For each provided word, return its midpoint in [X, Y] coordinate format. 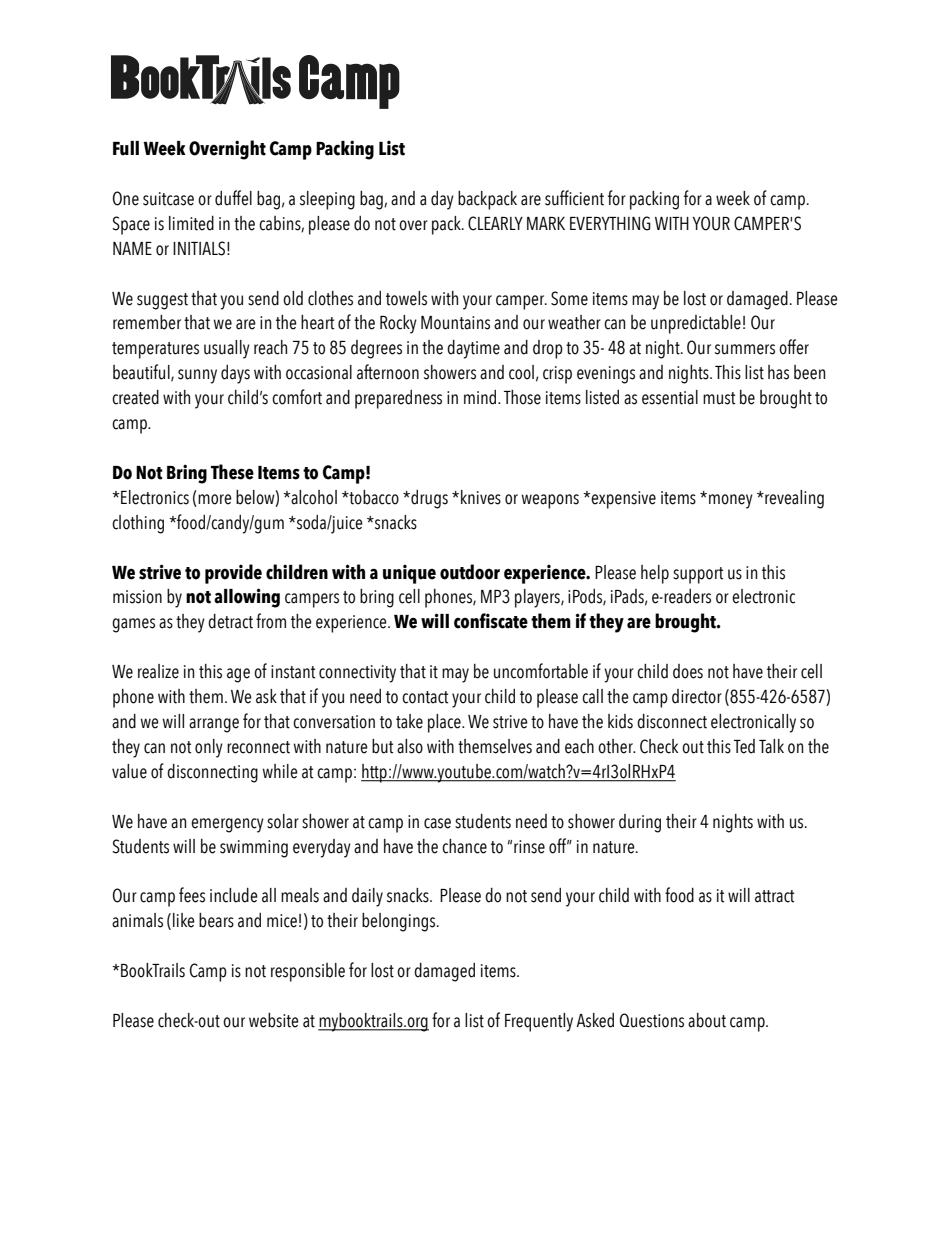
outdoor [470, 572]
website [274, 1020]
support [698, 575]
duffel [233, 198]
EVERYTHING [610, 223]
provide [233, 574]
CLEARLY [495, 223]
